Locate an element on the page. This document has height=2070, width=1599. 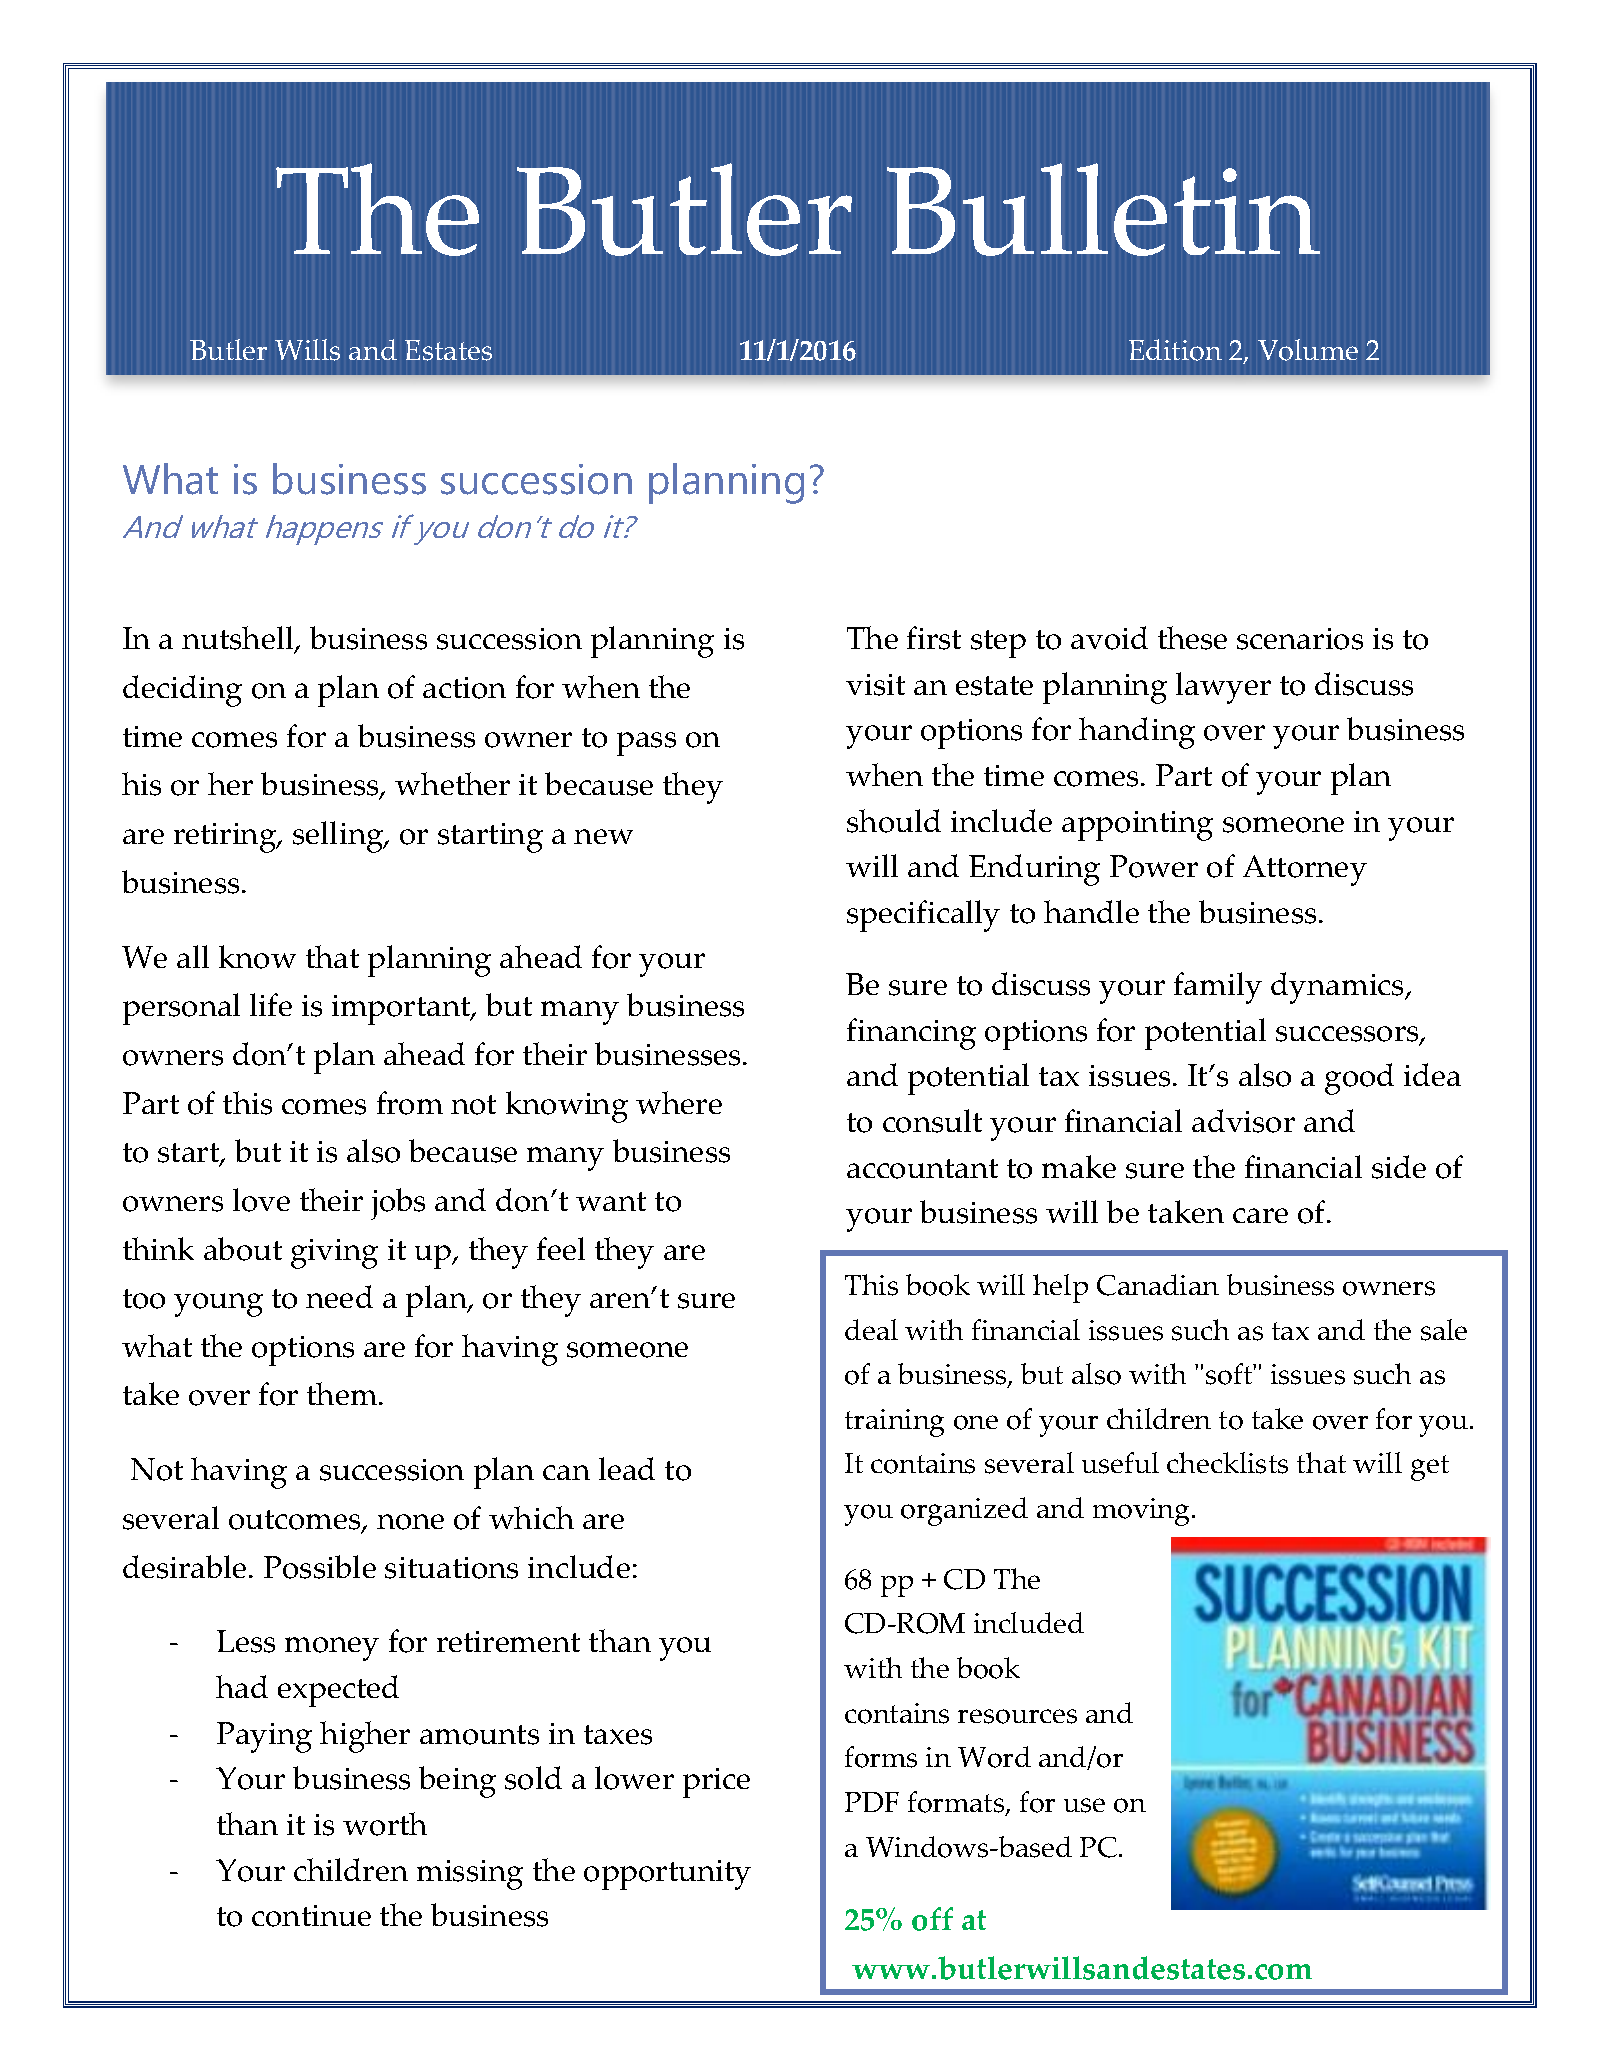
scenarios is located at coordinates (1300, 639).
